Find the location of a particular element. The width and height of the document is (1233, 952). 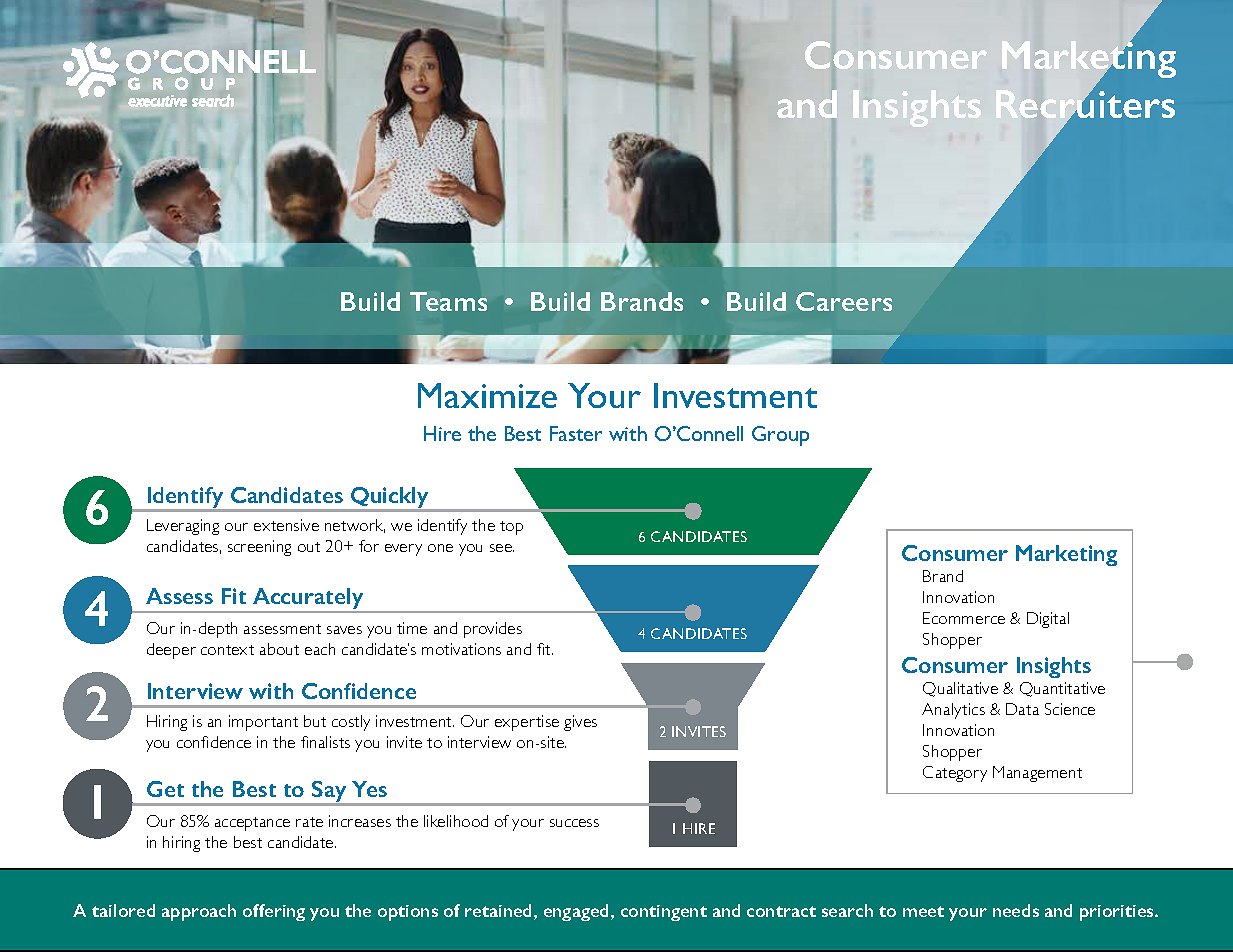

top is located at coordinates (511, 528).
